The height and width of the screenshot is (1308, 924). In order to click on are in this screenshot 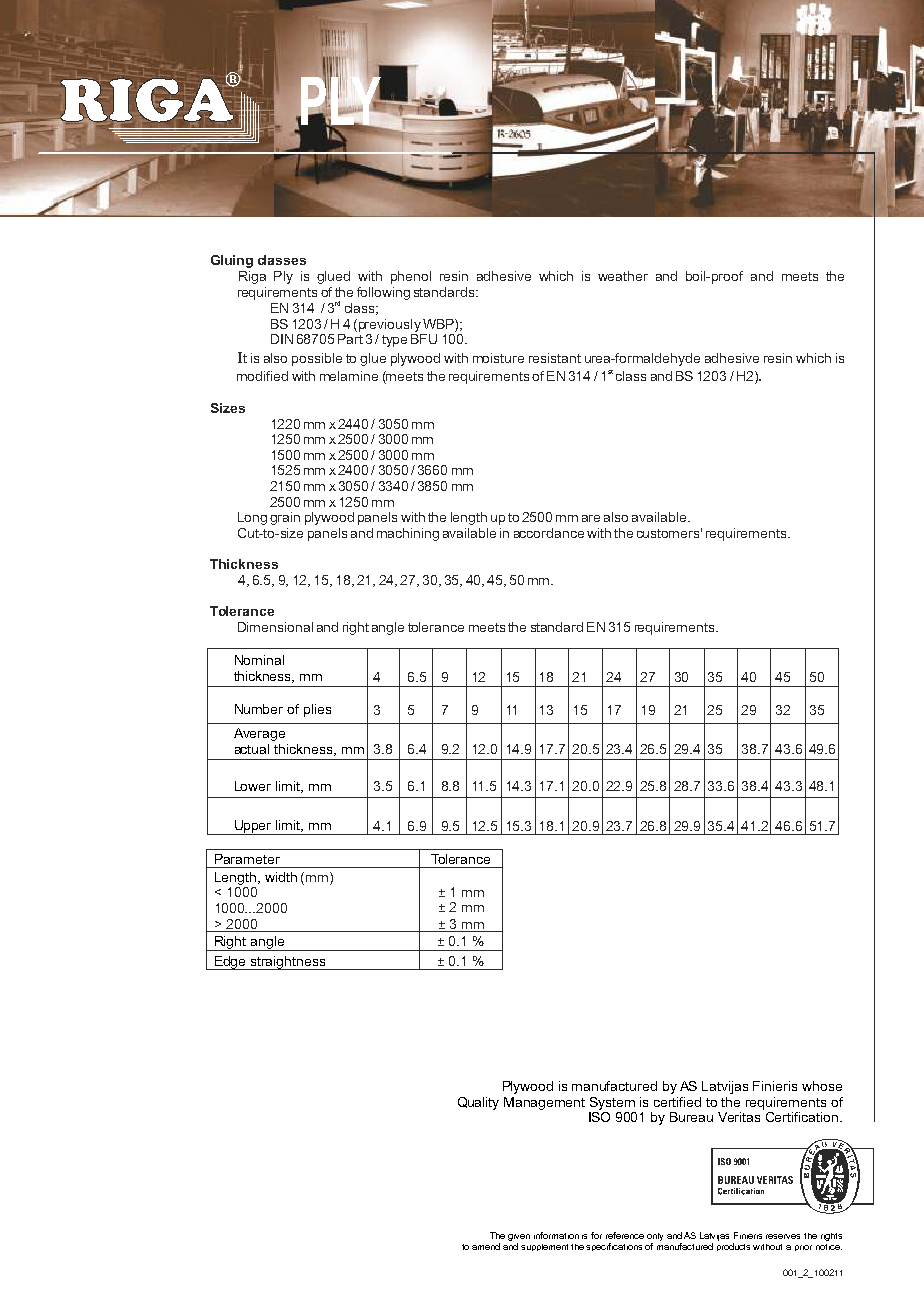, I will do `click(591, 518)`.
